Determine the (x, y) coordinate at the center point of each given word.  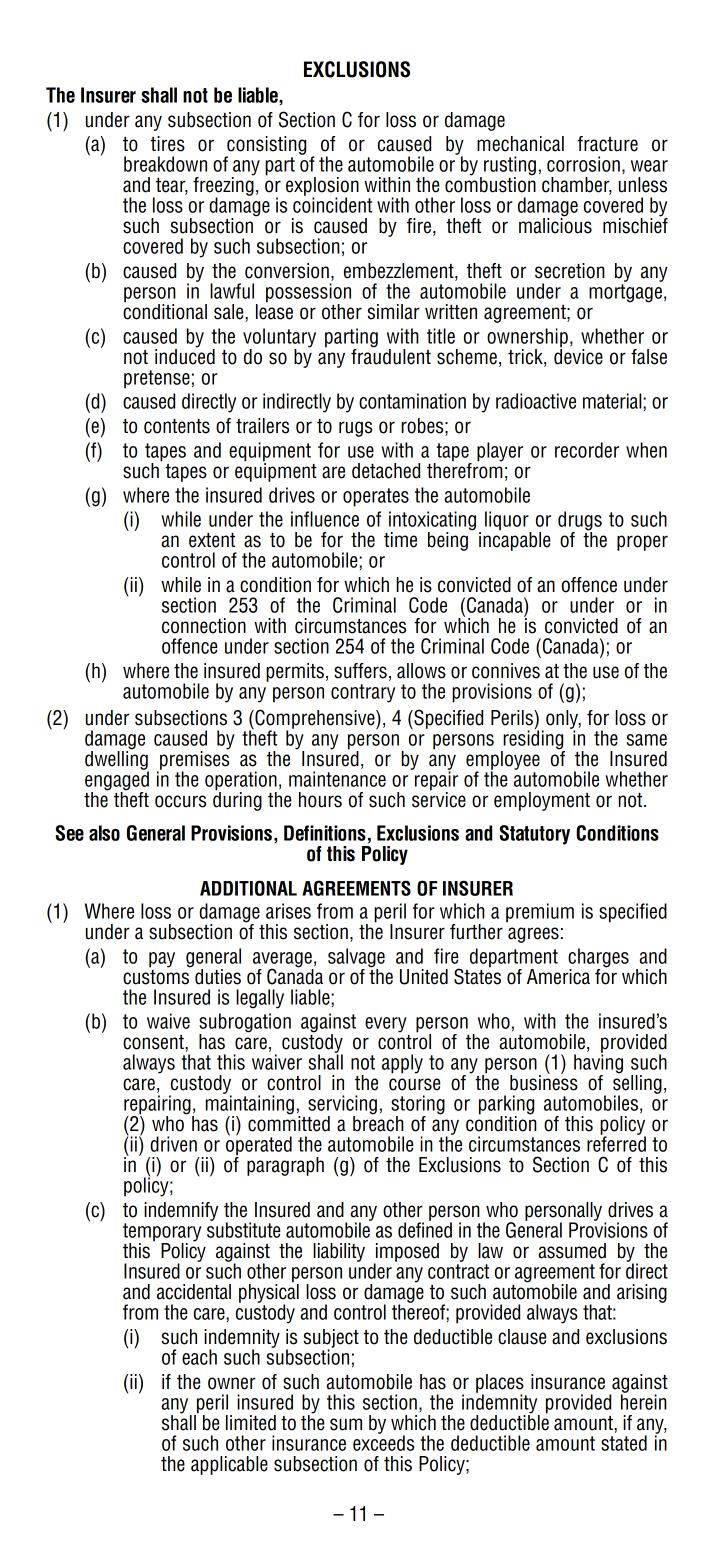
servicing (342, 1106)
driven (173, 1144)
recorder (587, 450)
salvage (356, 959)
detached (386, 471)
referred (616, 1143)
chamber (577, 186)
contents (177, 426)
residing (533, 740)
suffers (360, 671)
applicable (229, 1465)
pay (162, 960)
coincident (332, 204)
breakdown (165, 164)
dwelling (117, 760)
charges (598, 959)
